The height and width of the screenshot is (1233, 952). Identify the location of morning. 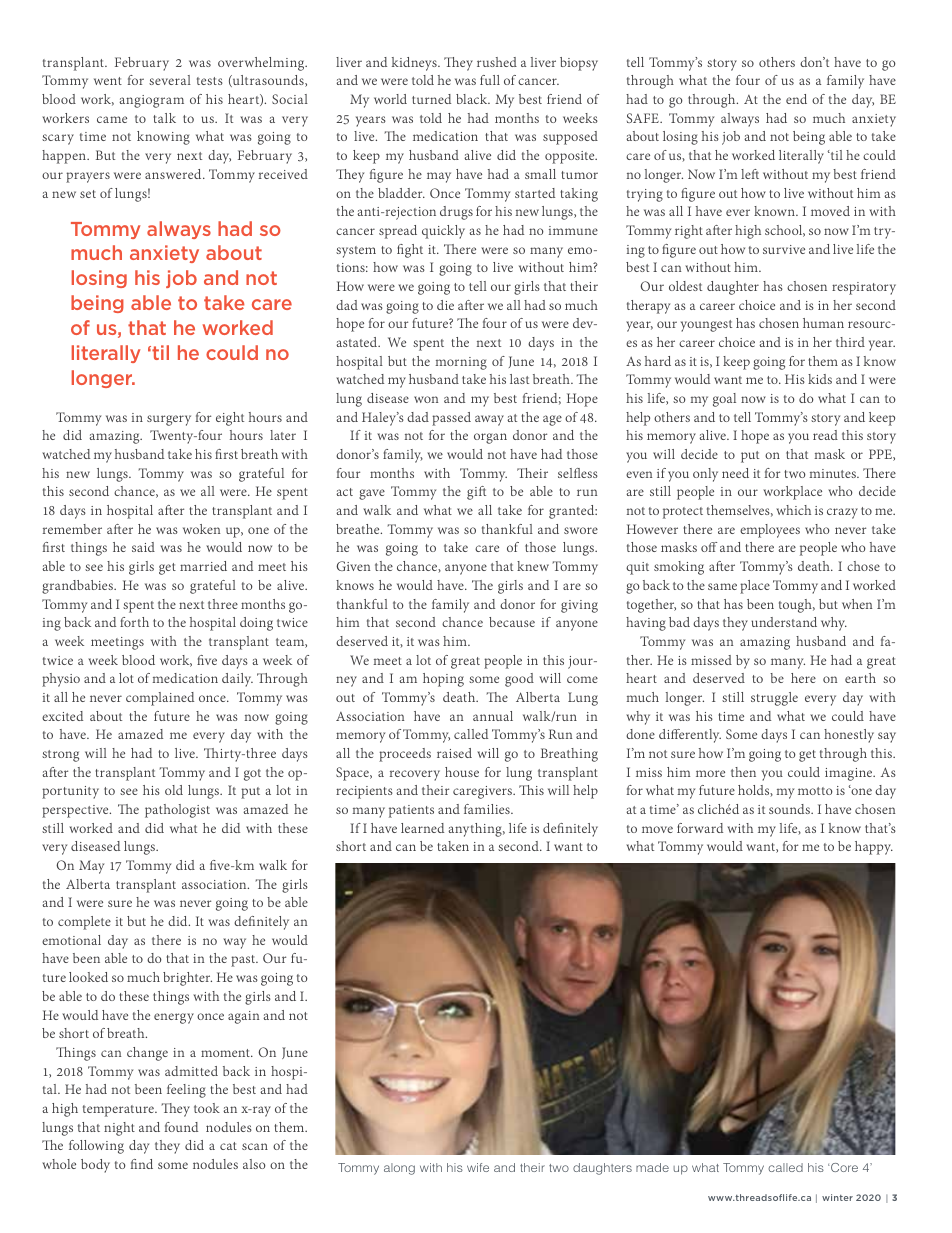
(461, 363).
